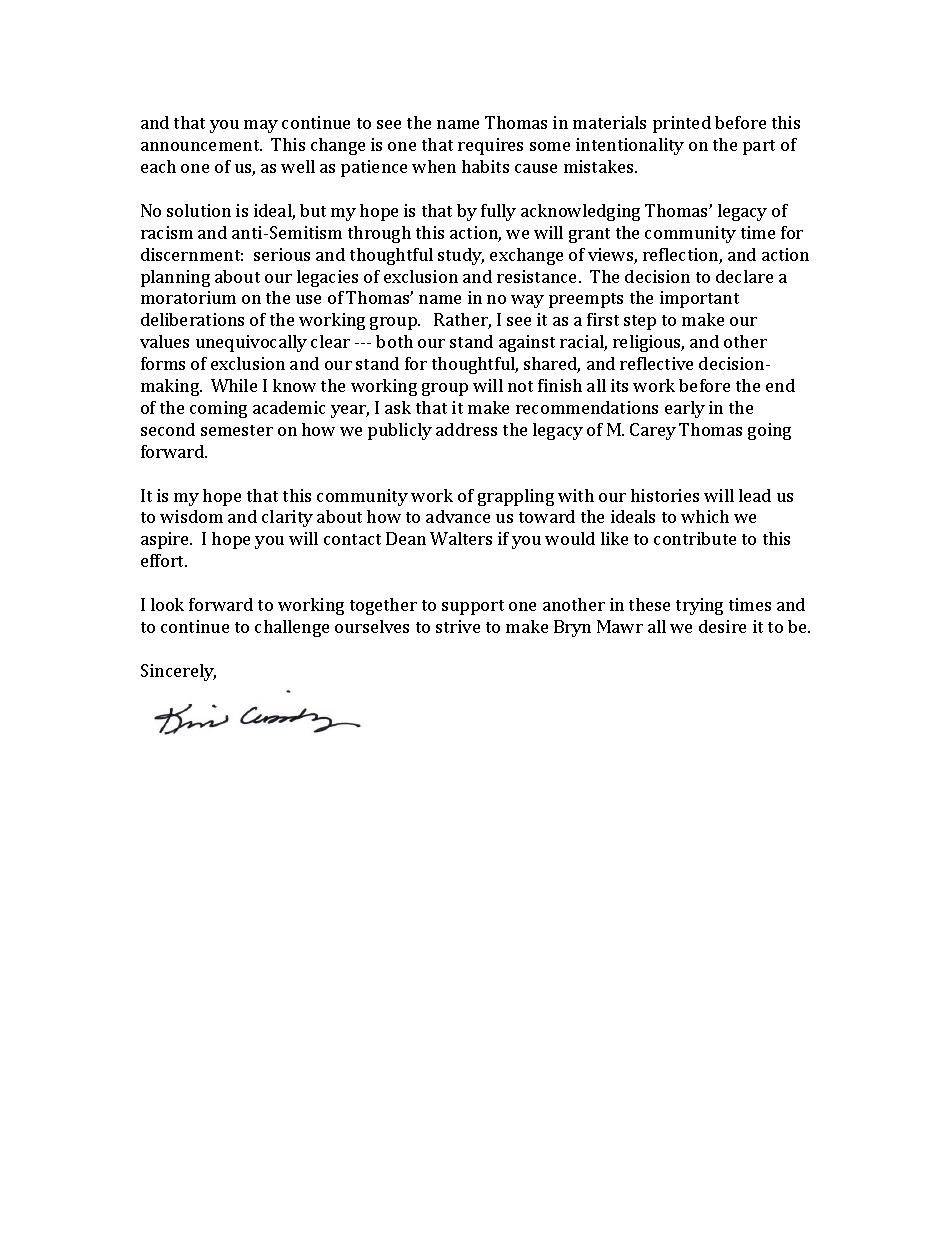 The image size is (952, 1233). What do you see at coordinates (398, 407) in the page?
I see `ask` at bounding box center [398, 407].
